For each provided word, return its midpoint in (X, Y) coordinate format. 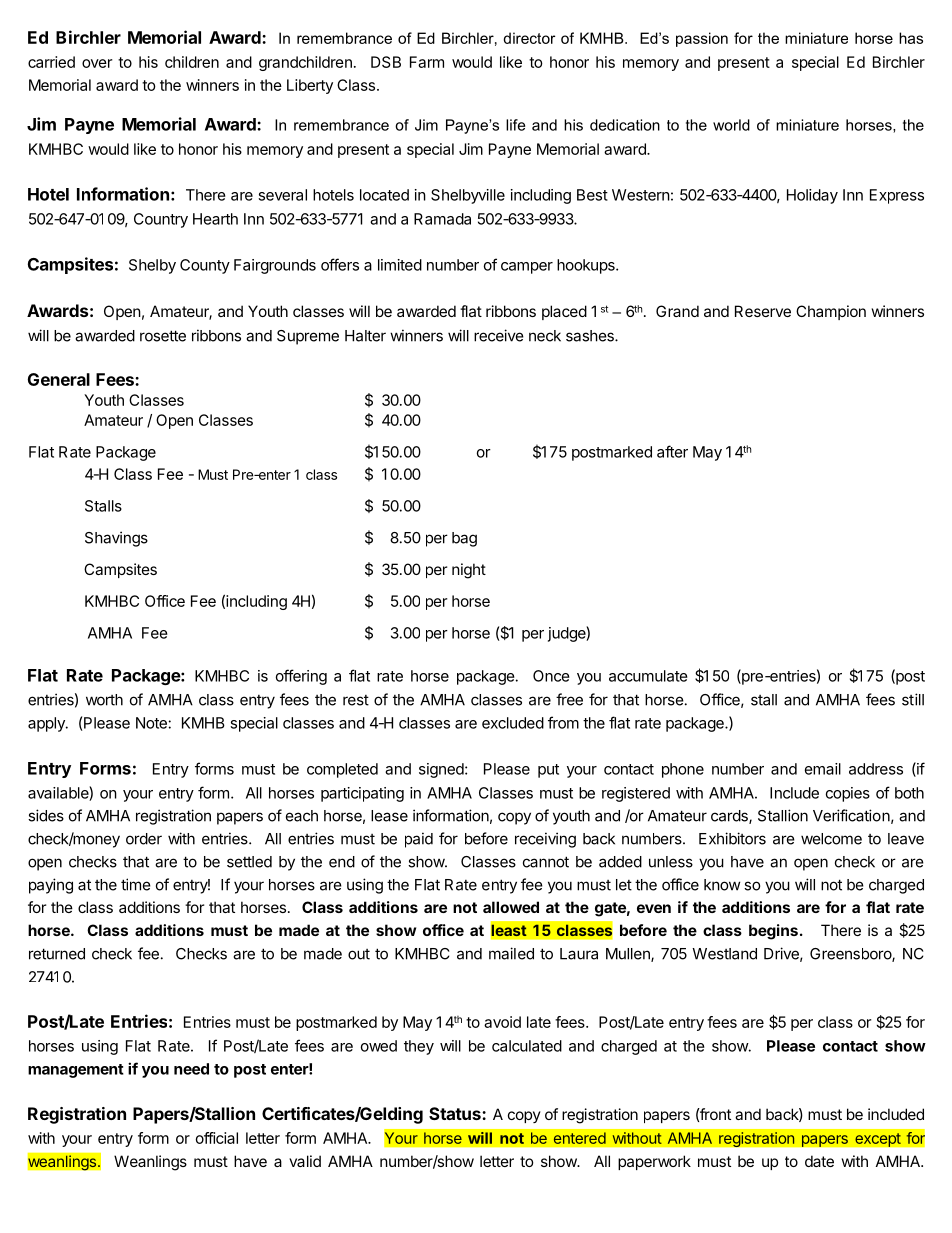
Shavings (116, 539)
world (731, 125)
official (217, 1138)
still (913, 699)
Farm (427, 62)
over (97, 63)
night (469, 571)
